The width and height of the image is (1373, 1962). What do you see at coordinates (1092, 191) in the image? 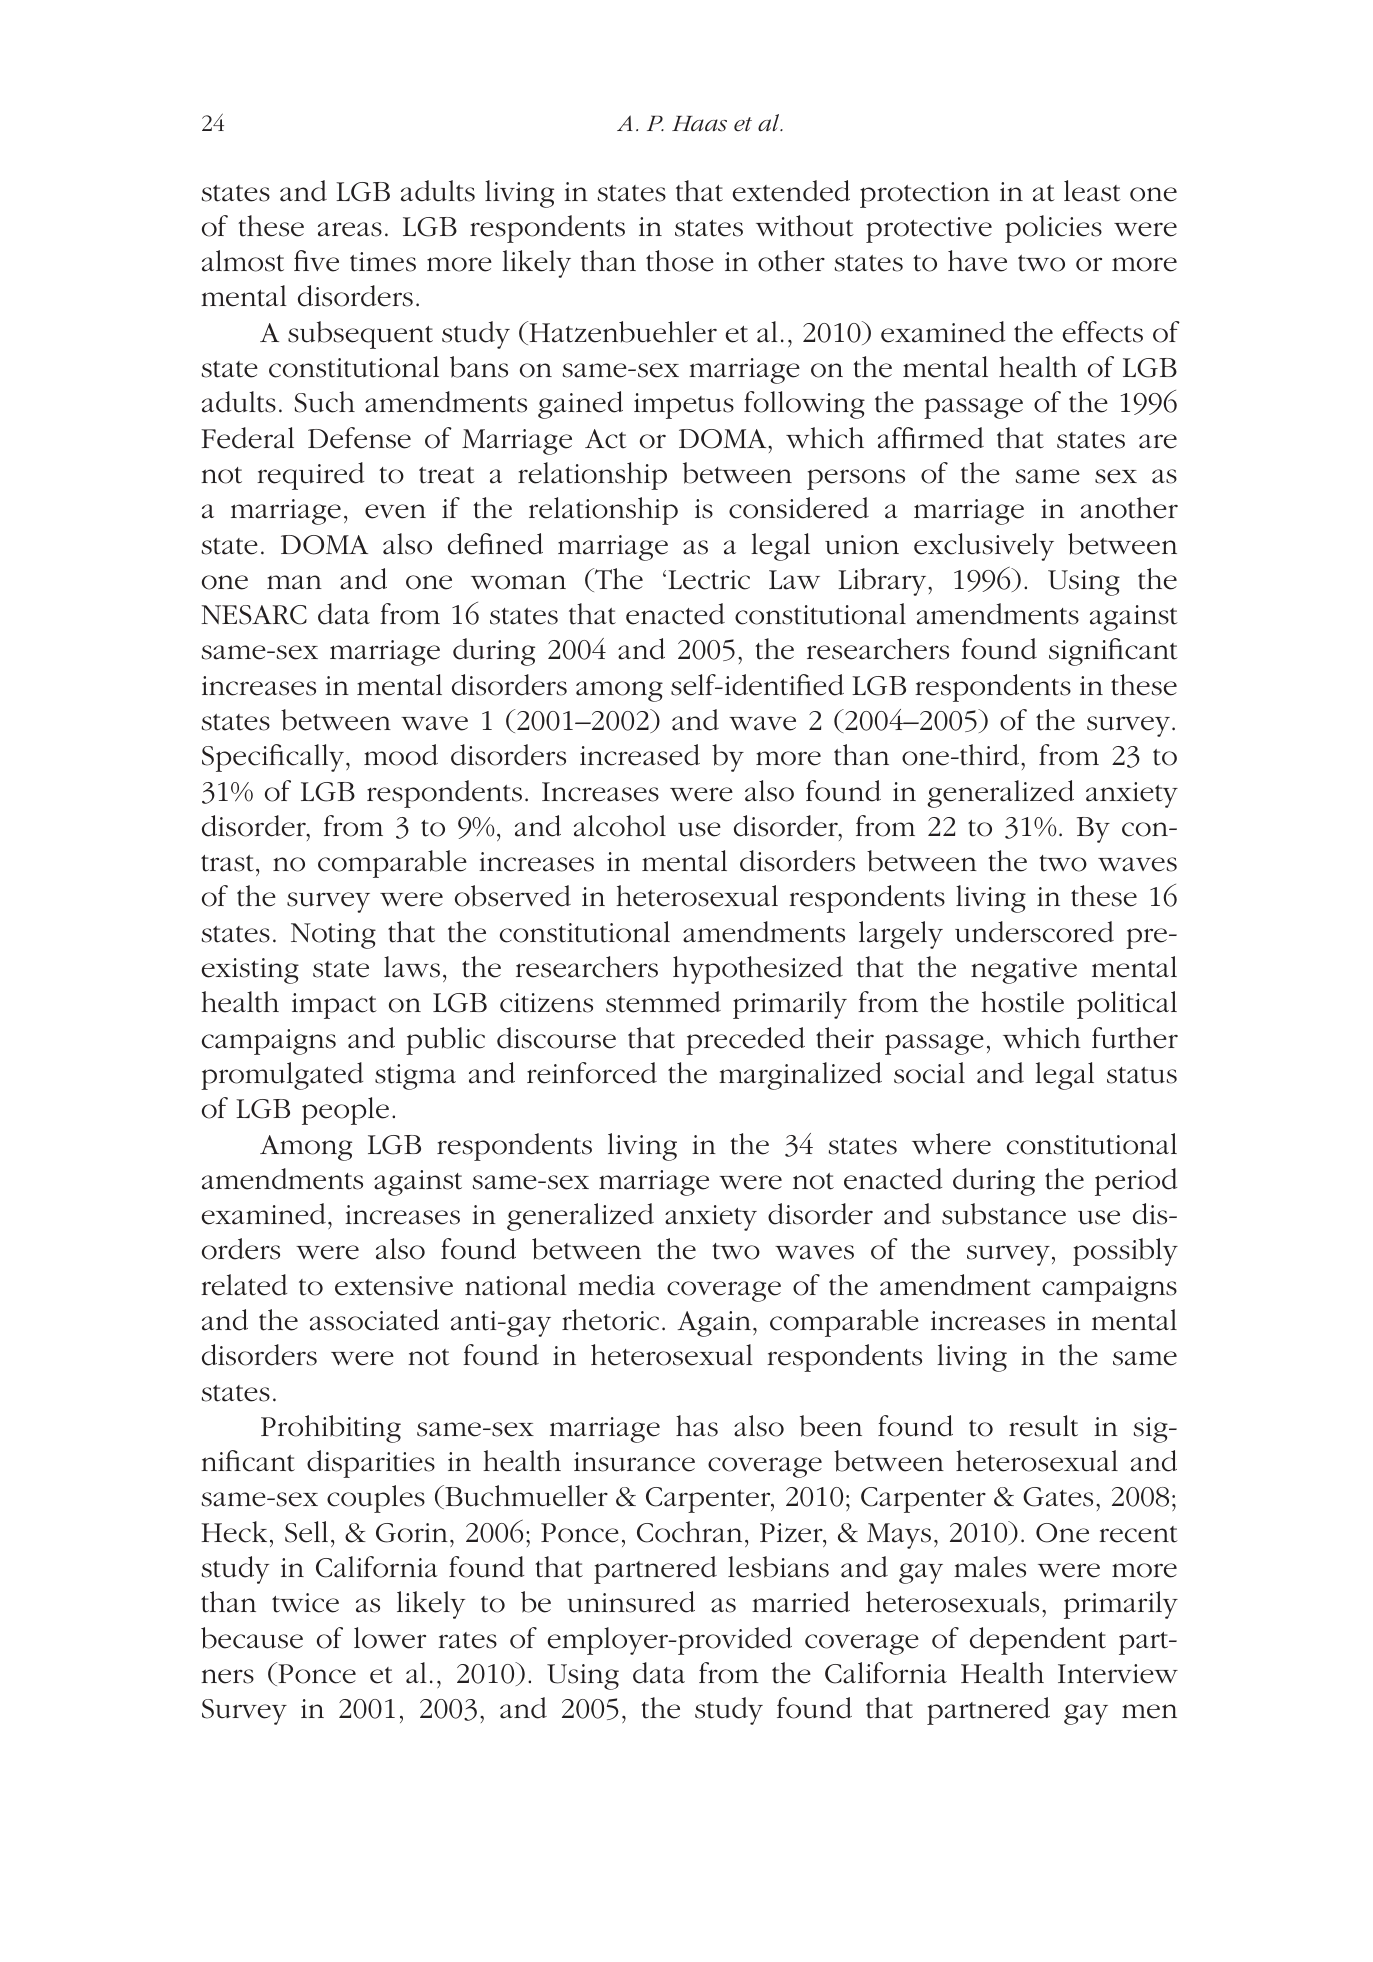
I see `least` at bounding box center [1092, 191].
